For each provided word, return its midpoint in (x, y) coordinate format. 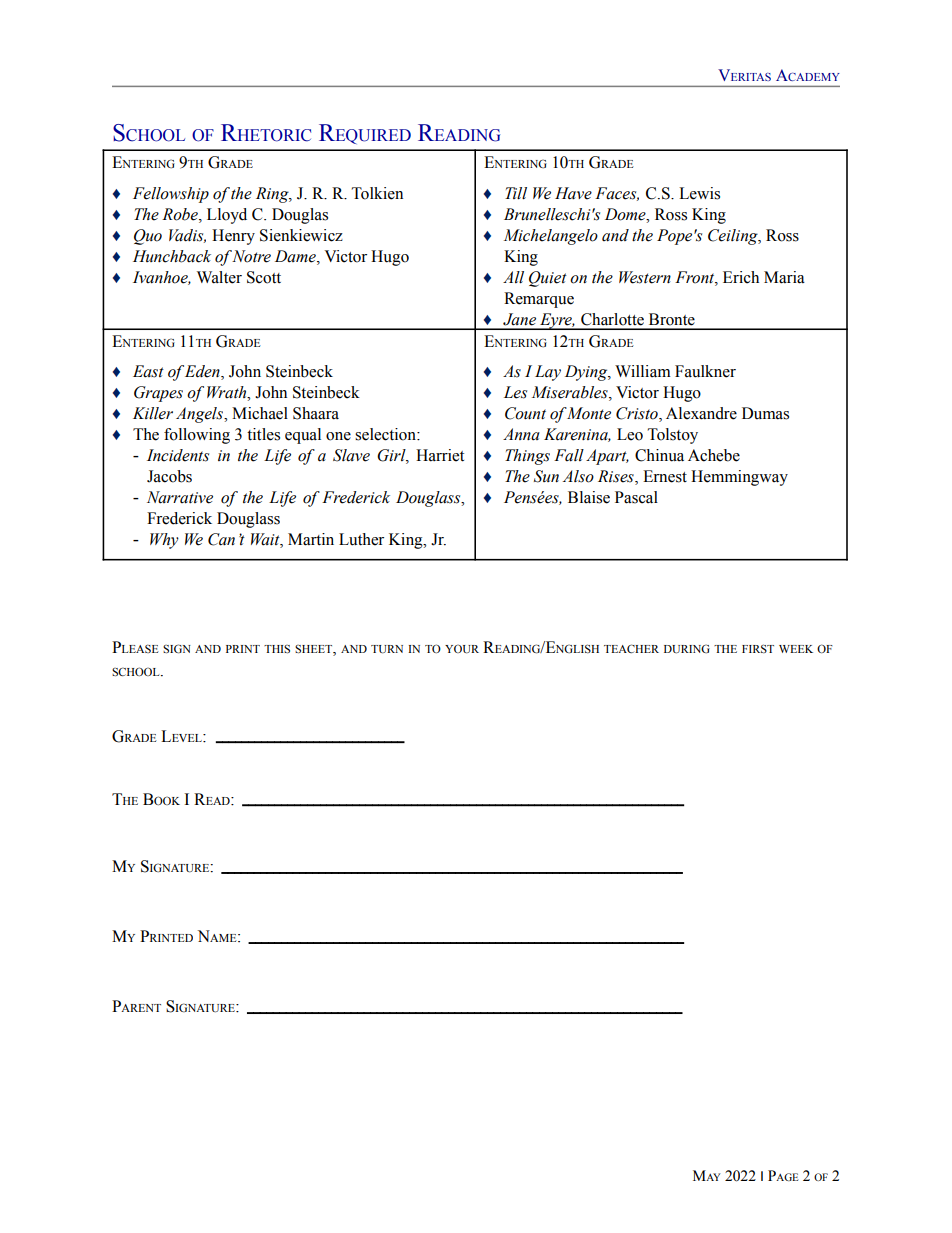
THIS (277, 649)
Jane (519, 319)
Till (516, 193)
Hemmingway (739, 478)
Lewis (699, 193)
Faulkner (705, 371)
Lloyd (227, 216)
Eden (203, 372)
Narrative (180, 497)
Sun (546, 476)
